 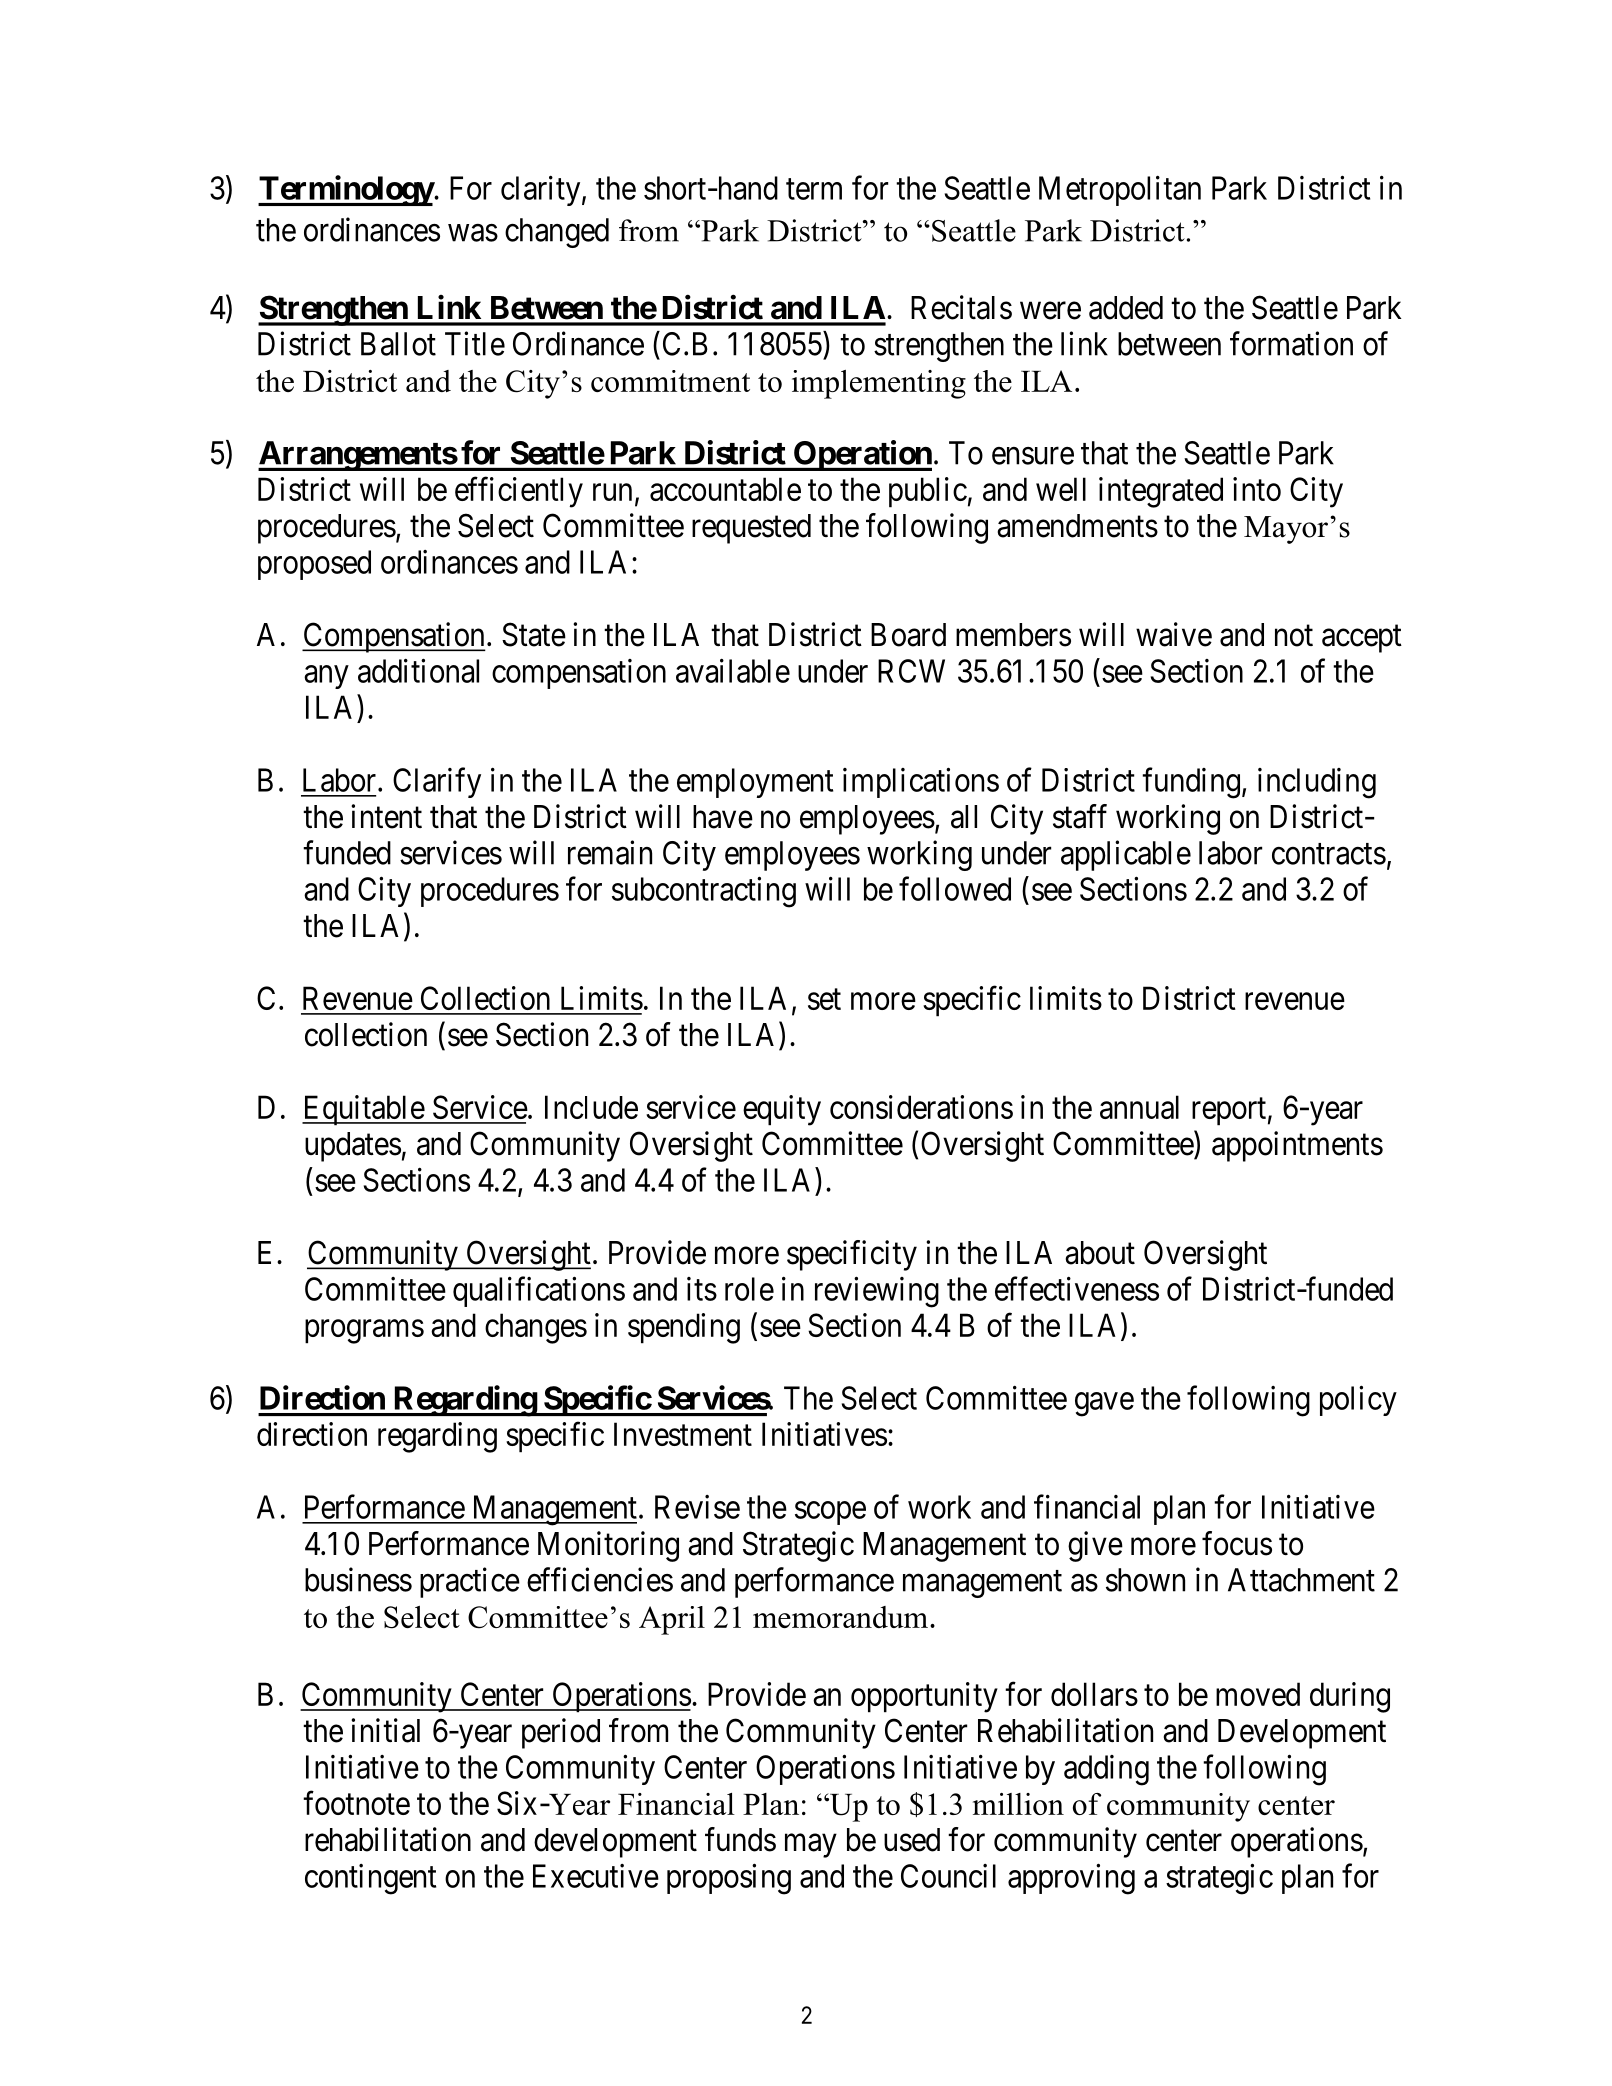 What do you see at coordinates (536, 1328) in the screenshot?
I see `changes` at bounding box center [536, 1328].
